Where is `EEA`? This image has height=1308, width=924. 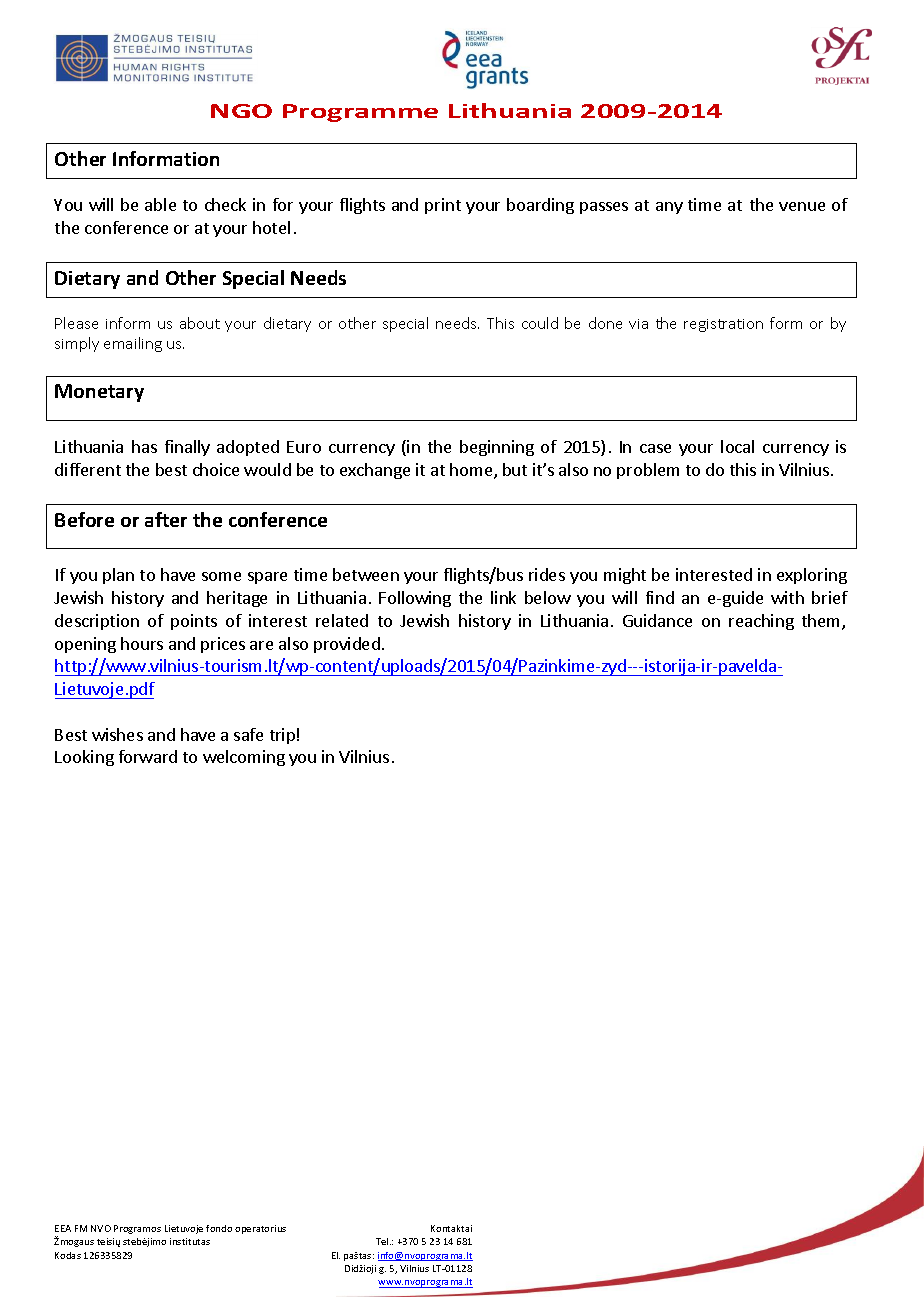
EEA is located at coordinates (63, 1228).
